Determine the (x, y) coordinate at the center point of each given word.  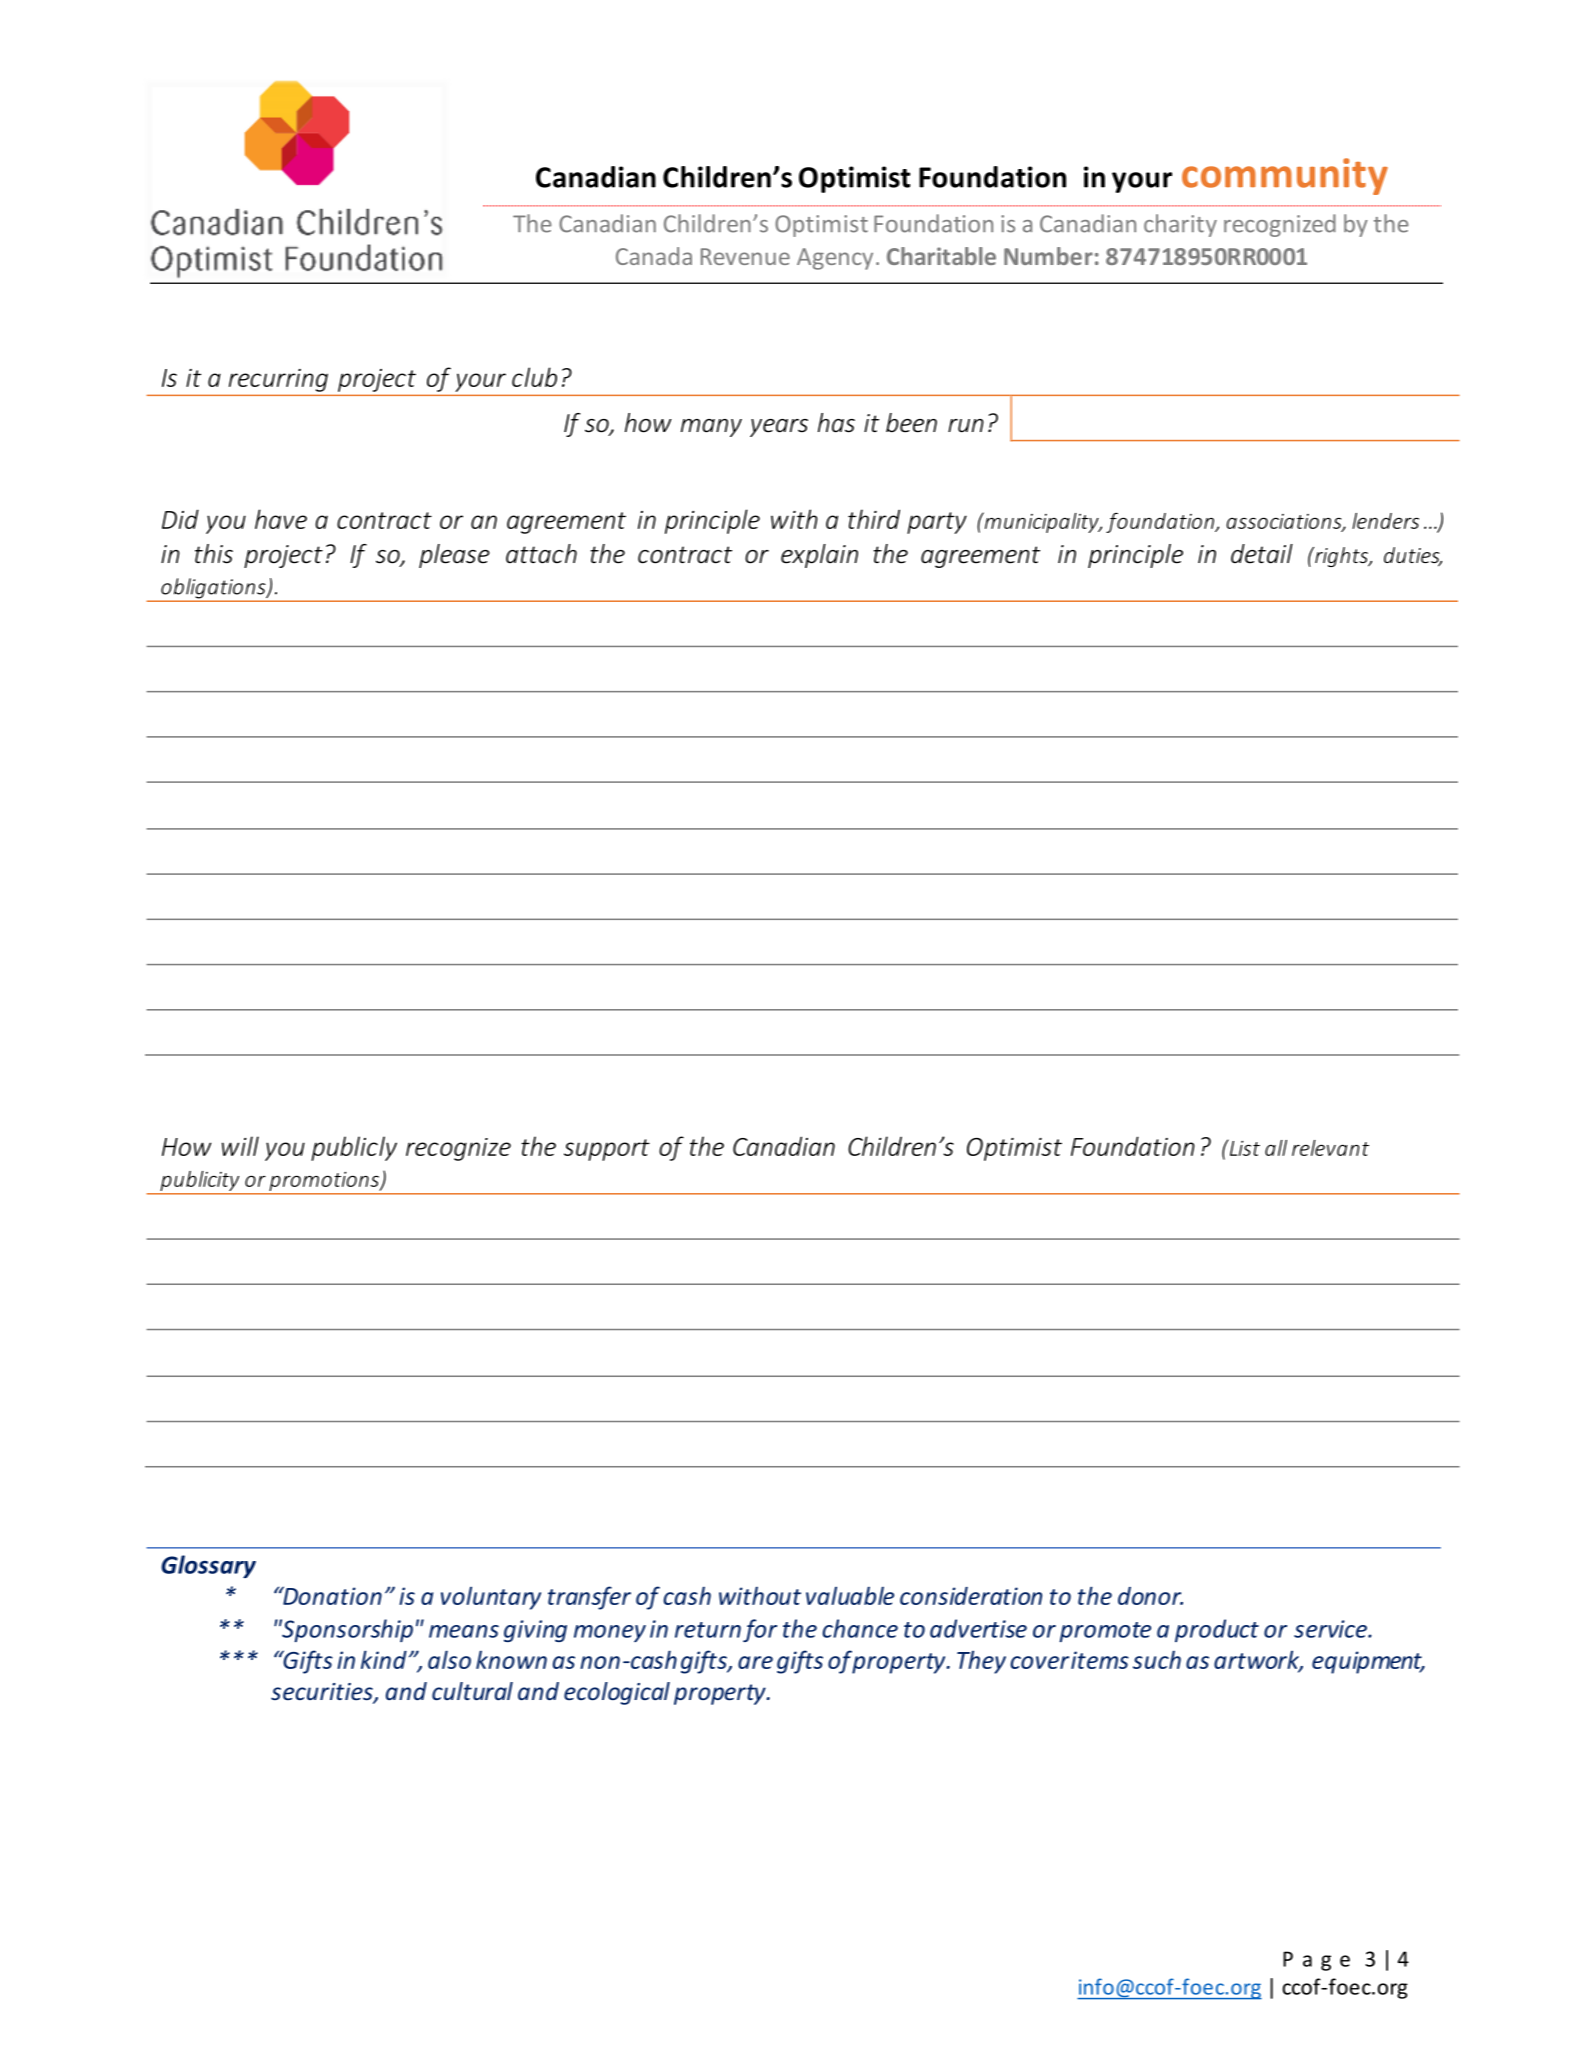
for (760, 1630)
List (1243, 1147)
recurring (278, 380)
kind (384, 1659)
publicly (354, 1148)
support (607, 1150)
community (1285, 176)
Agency (835, 259)
